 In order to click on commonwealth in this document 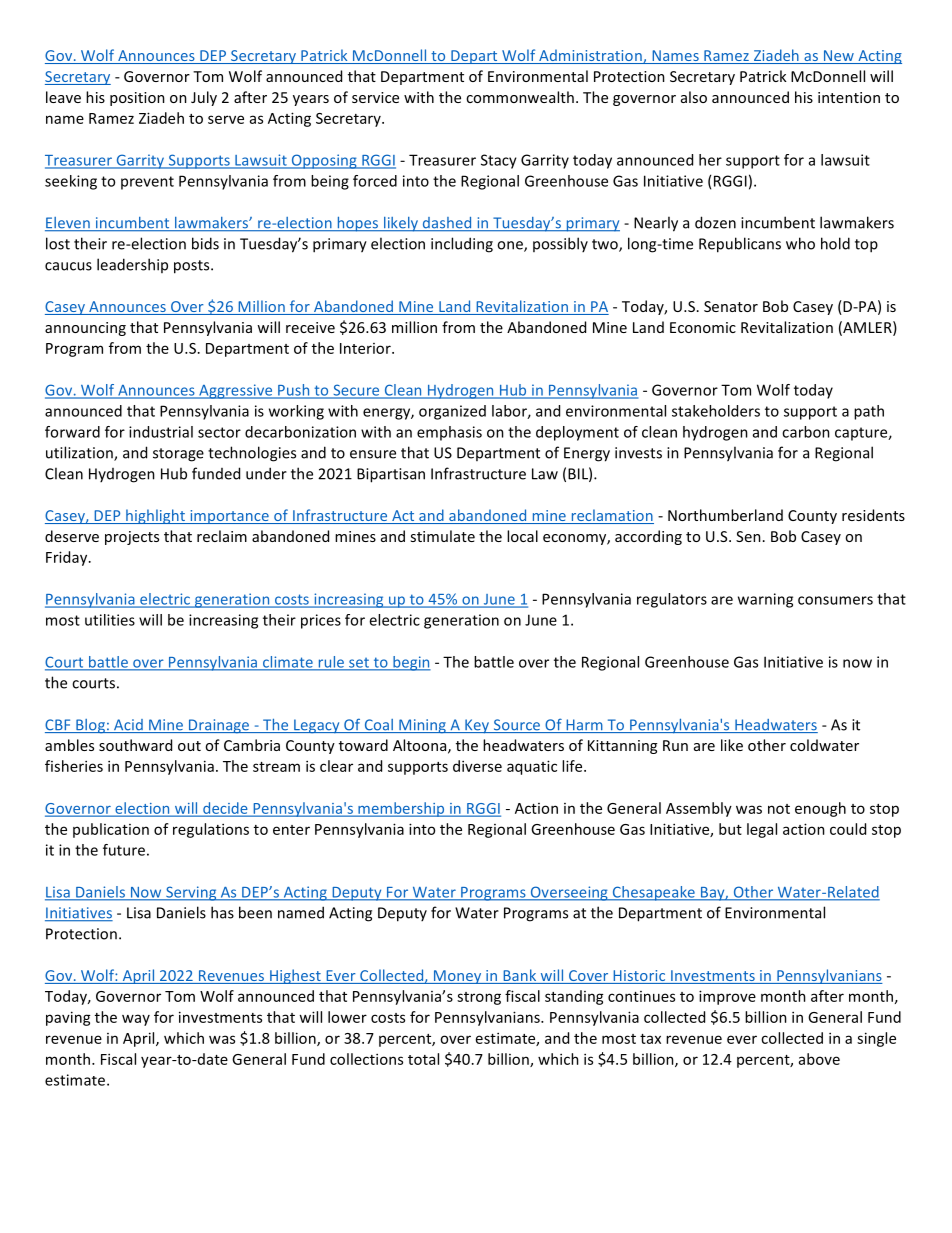, I will do `click(520, 97)`.
